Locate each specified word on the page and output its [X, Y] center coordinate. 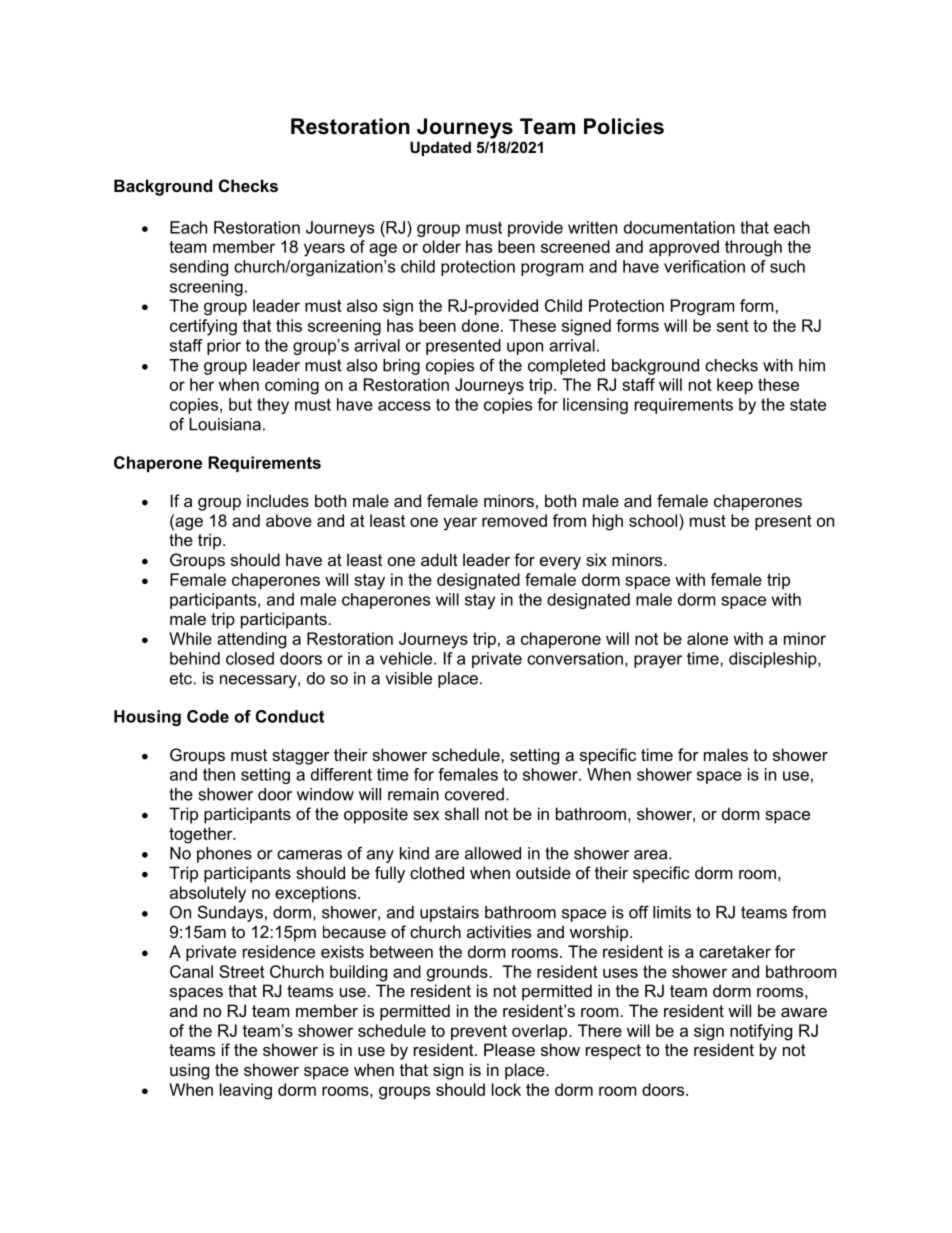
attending [251, 640]
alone [707, 638]
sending [199, 268]
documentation [679, 227]
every [560, 563]
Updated [440, 148]
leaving [246, 1091]
